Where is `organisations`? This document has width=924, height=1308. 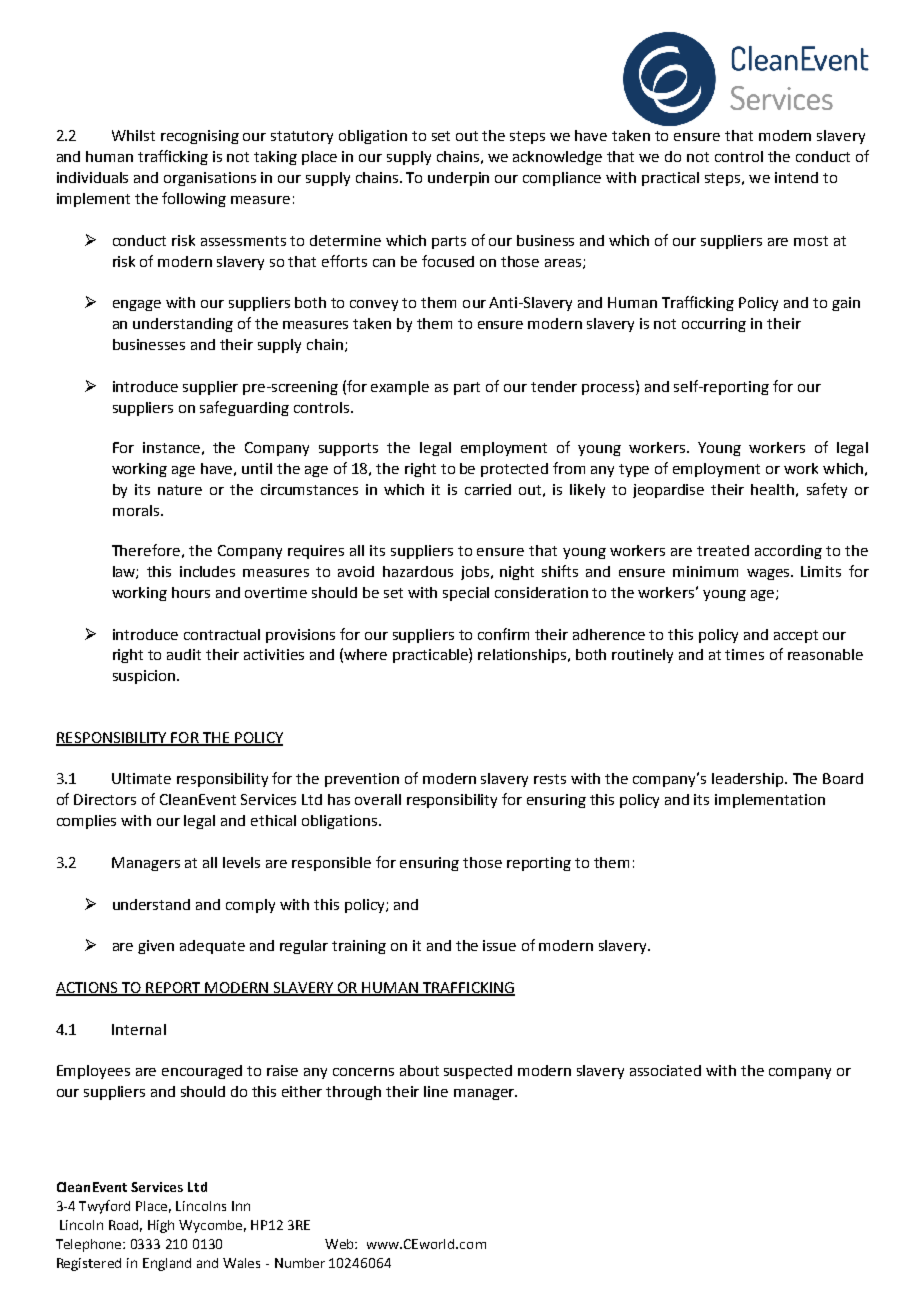 organisations is located at coordinates (210, 179).
